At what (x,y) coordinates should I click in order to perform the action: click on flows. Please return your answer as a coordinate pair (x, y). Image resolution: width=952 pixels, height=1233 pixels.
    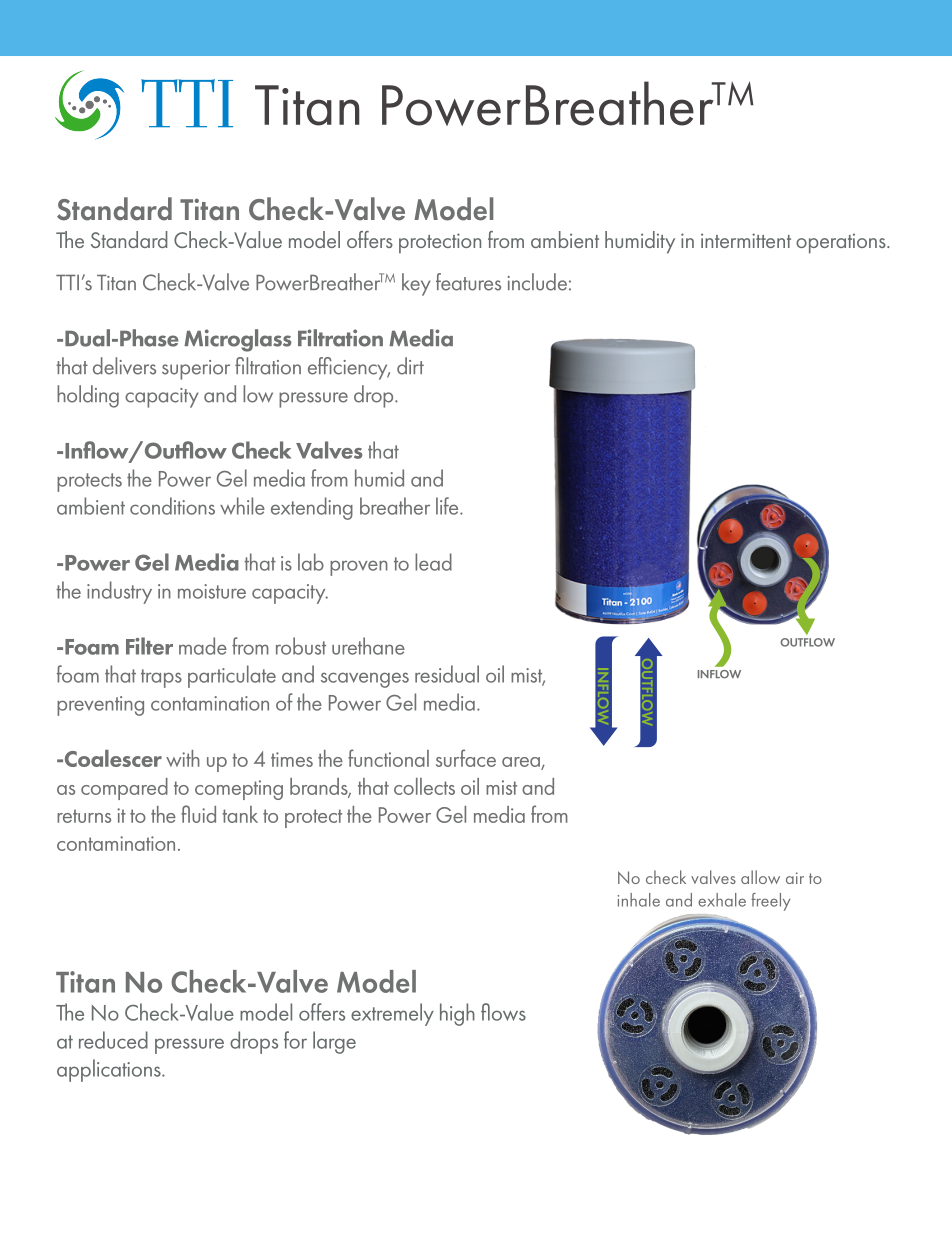
    Looking at the image, I should click on (503, 1012).
